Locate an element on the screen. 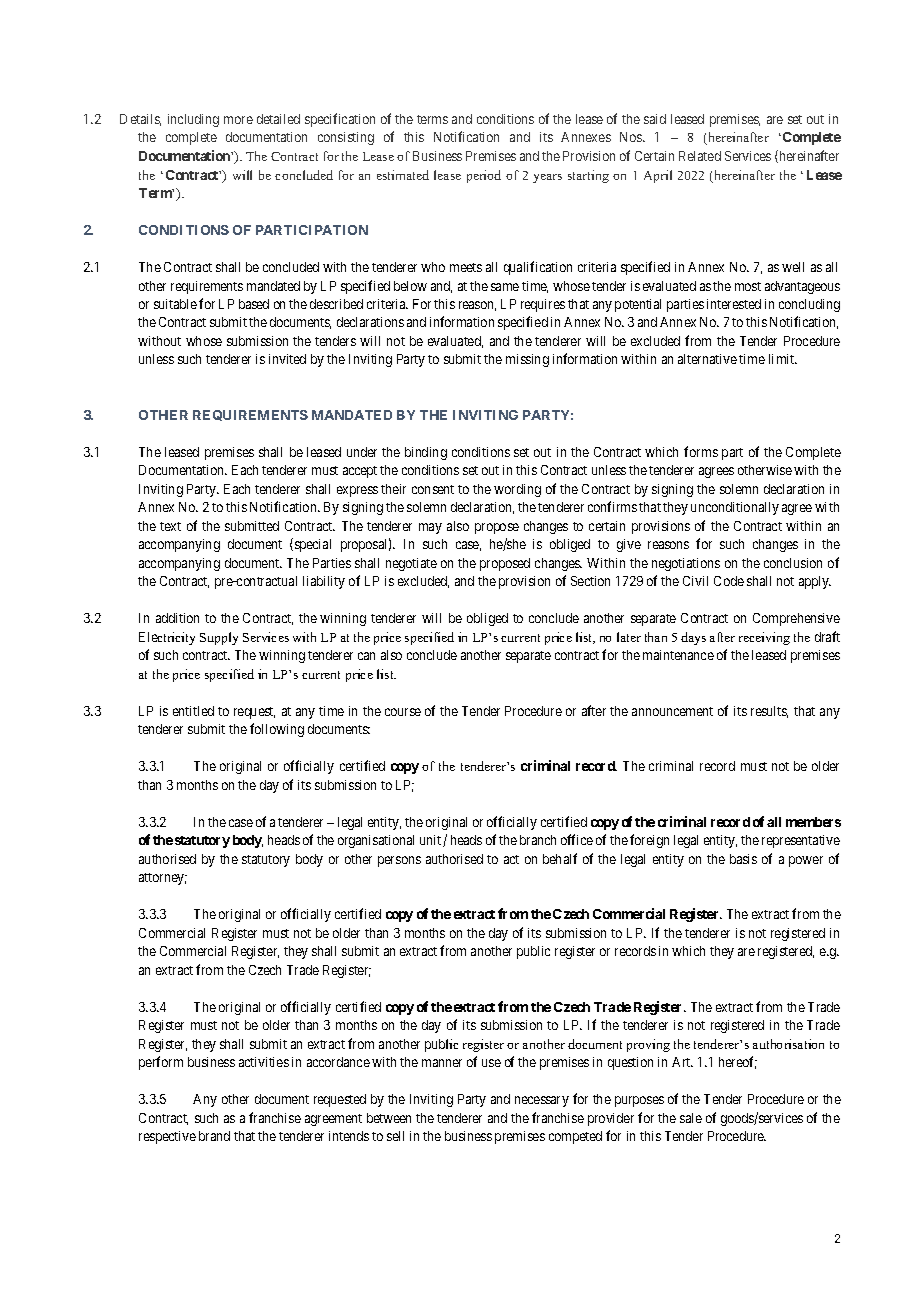  limit is located at coordinates (783, 359).
